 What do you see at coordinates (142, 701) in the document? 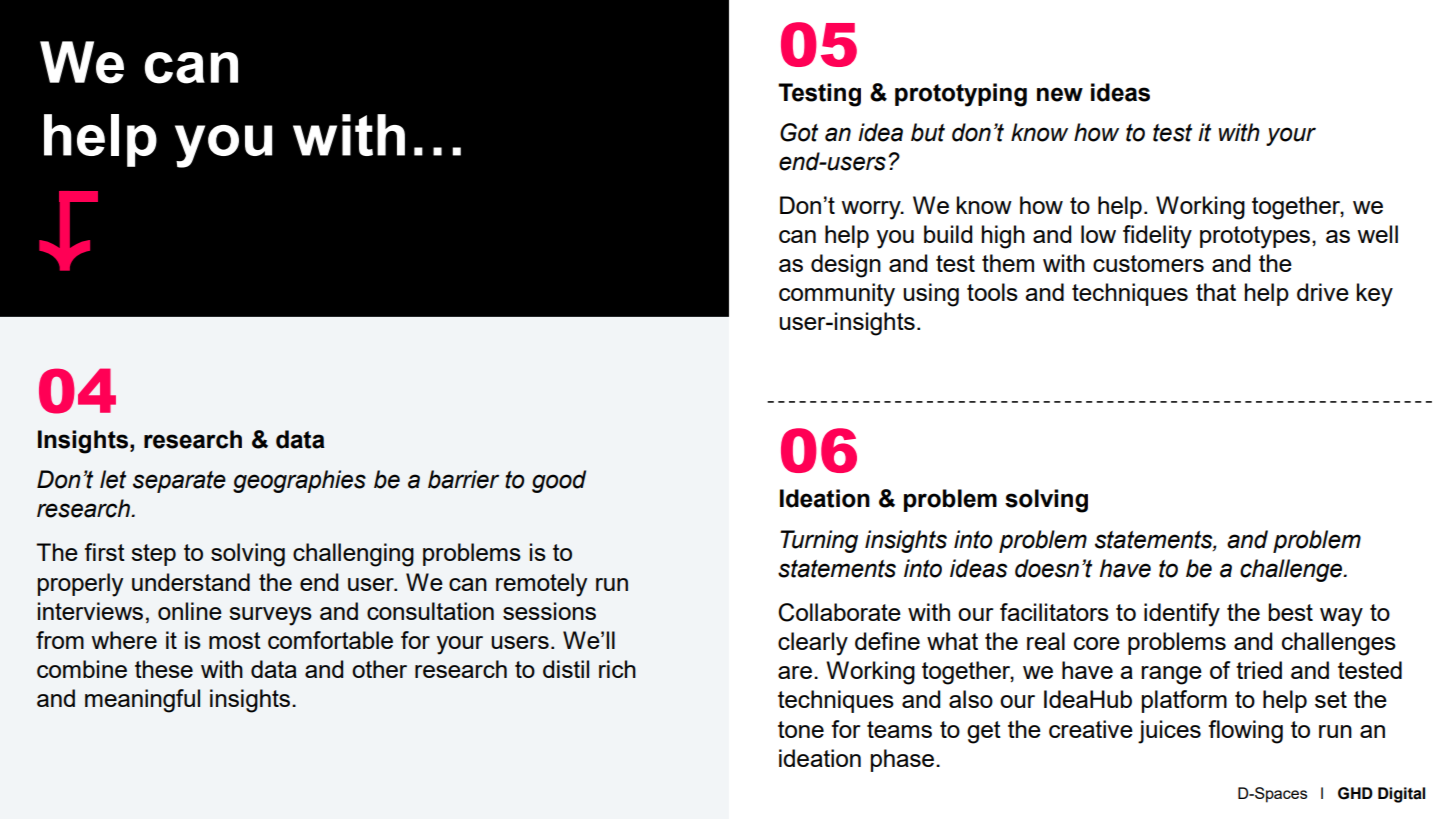
I see `meaningful` at bounding box center [142, 701].
